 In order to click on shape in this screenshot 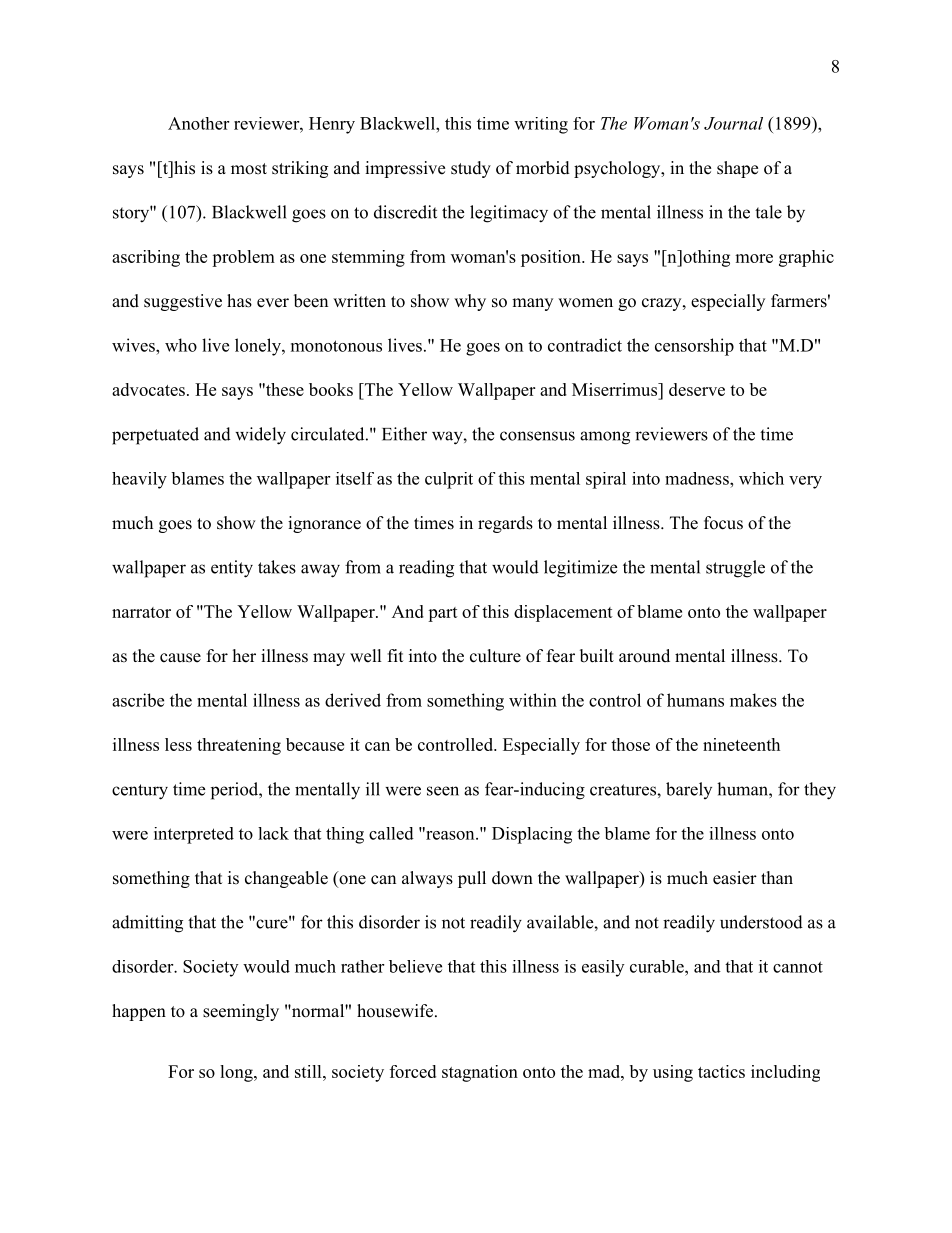, I will do `click(737, 169)`.
